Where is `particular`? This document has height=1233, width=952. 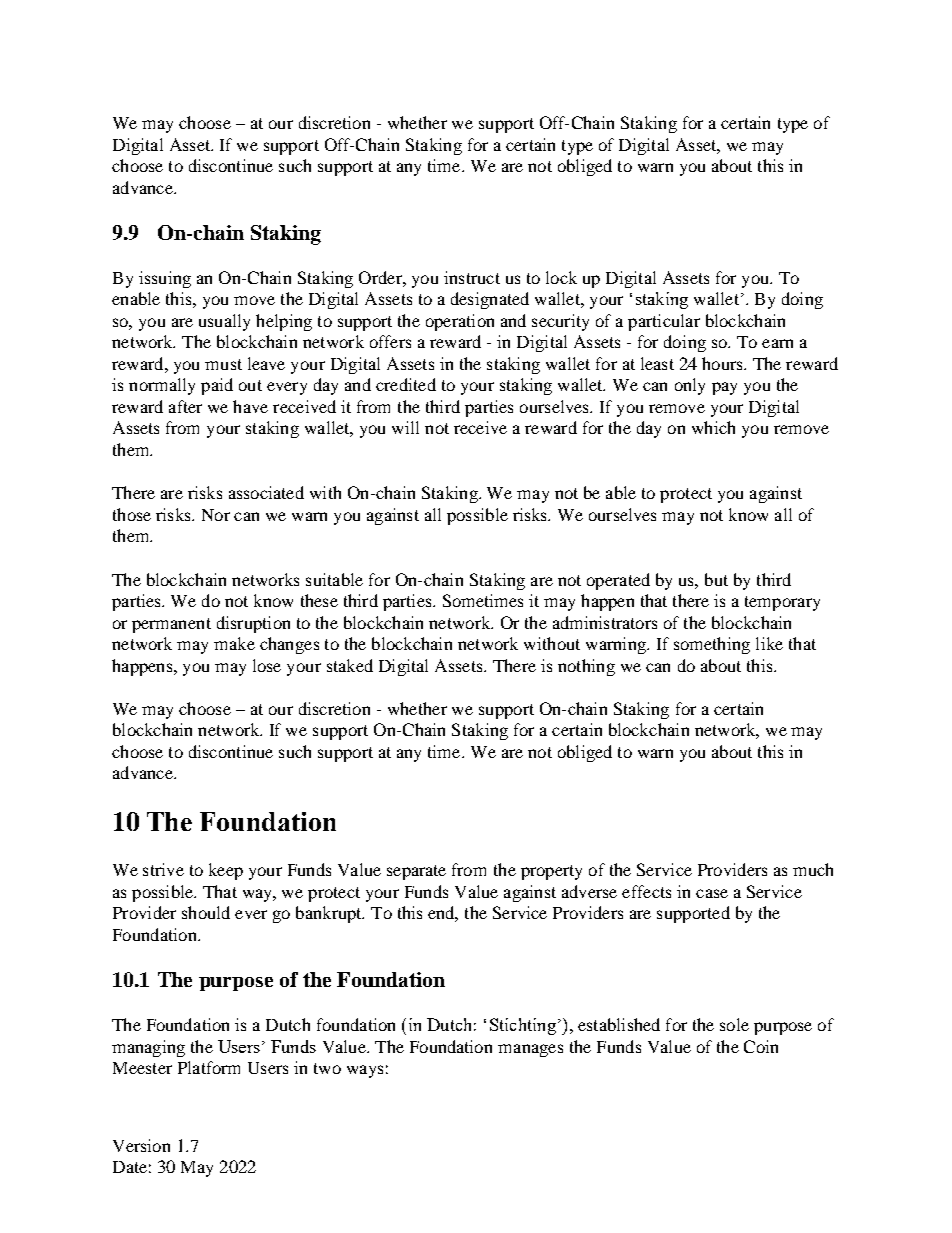
particular is located at coordinates (664, 322).
